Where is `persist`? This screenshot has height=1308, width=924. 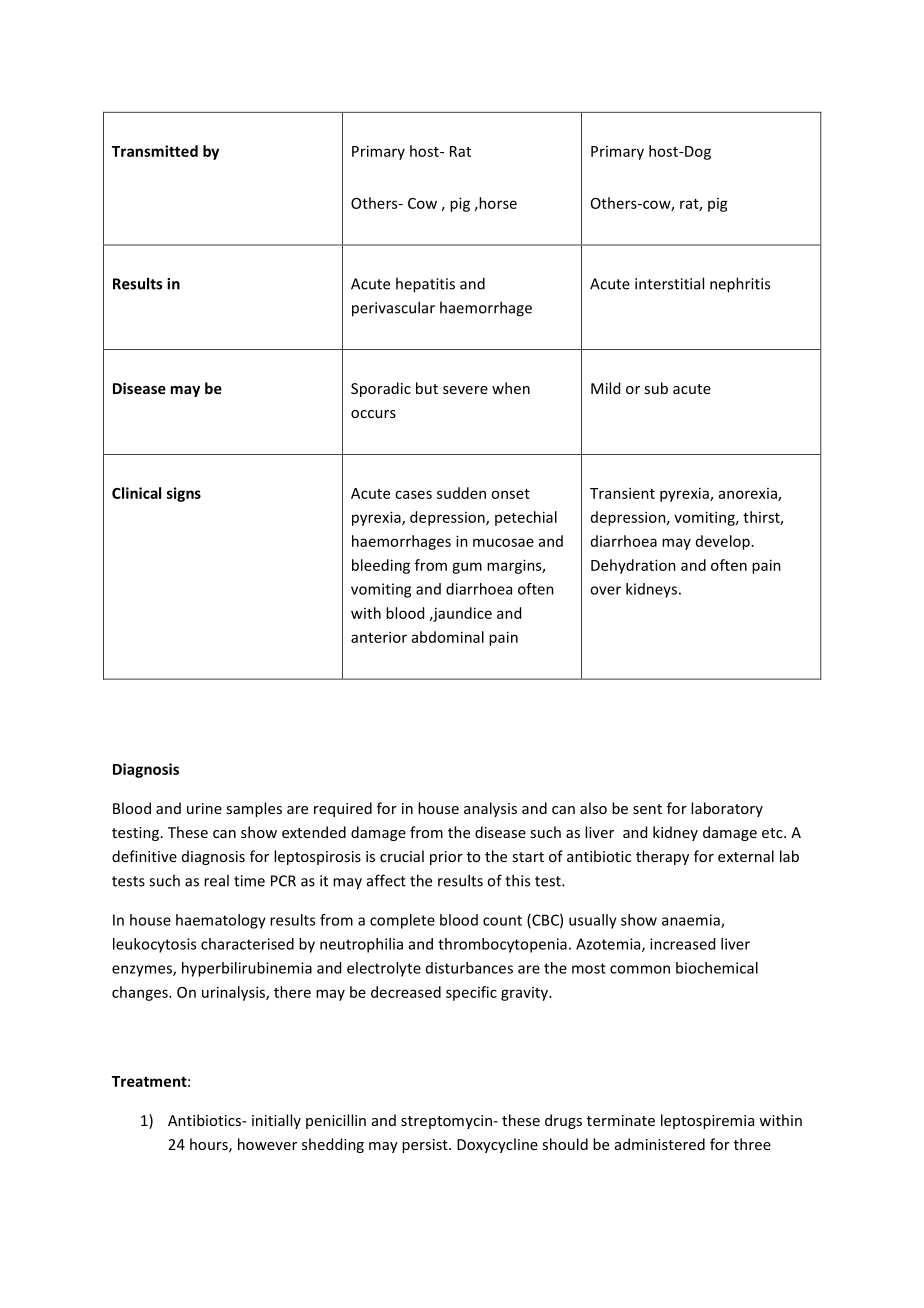 persist is located at coordinates (426, 1146).
